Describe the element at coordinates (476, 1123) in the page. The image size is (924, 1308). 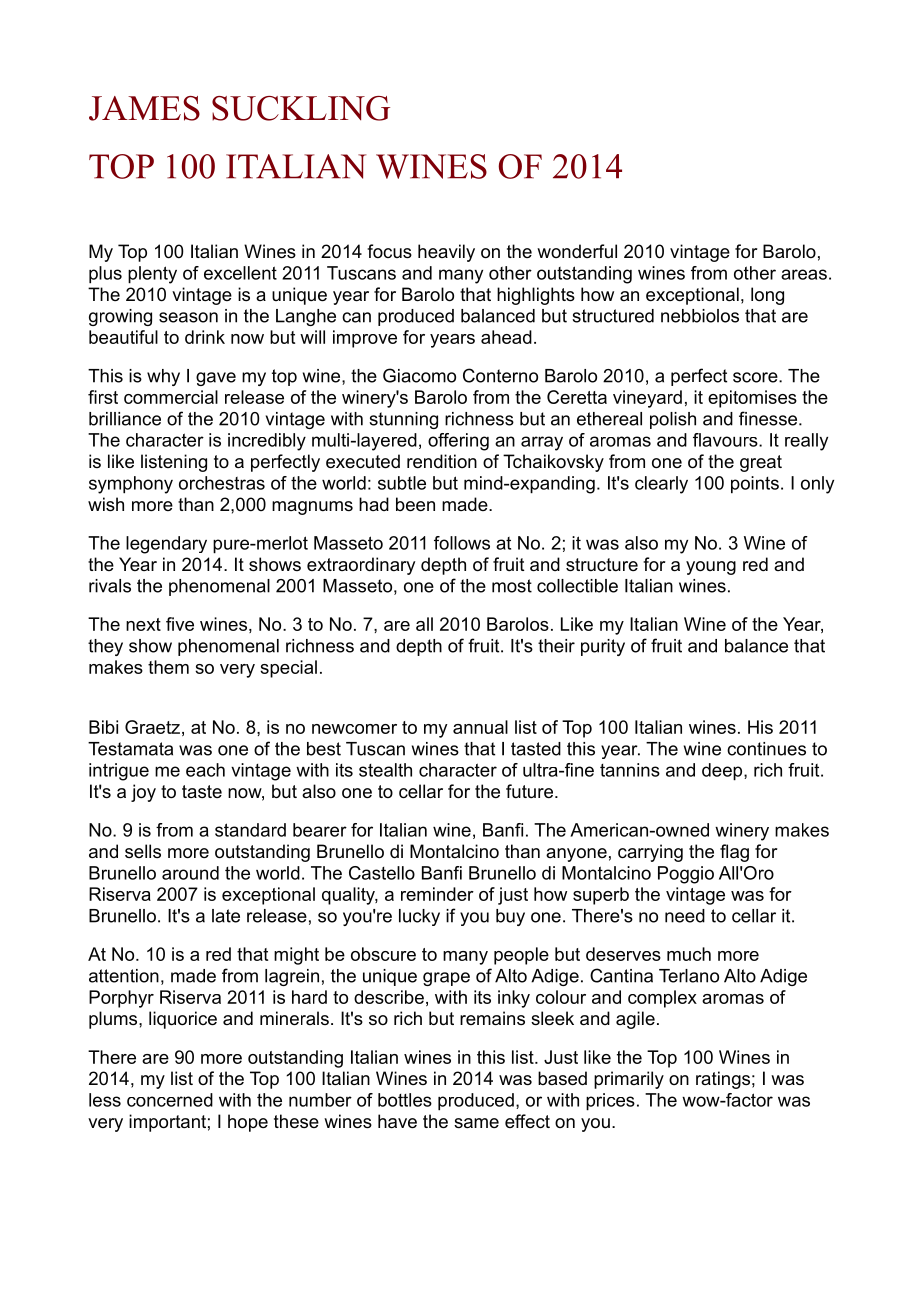
I see `same` at that location.
